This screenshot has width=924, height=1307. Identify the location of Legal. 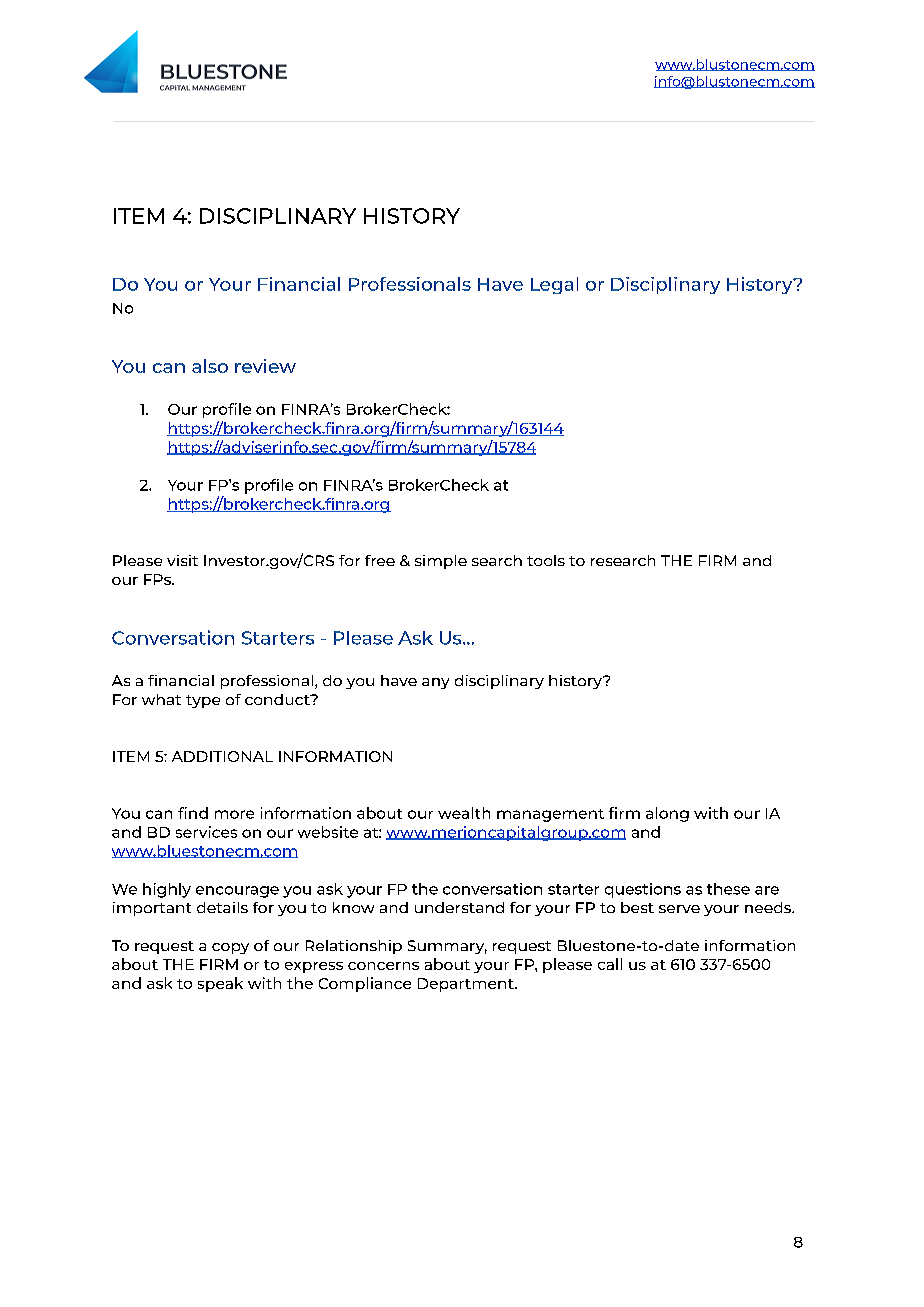
(554, 285).
